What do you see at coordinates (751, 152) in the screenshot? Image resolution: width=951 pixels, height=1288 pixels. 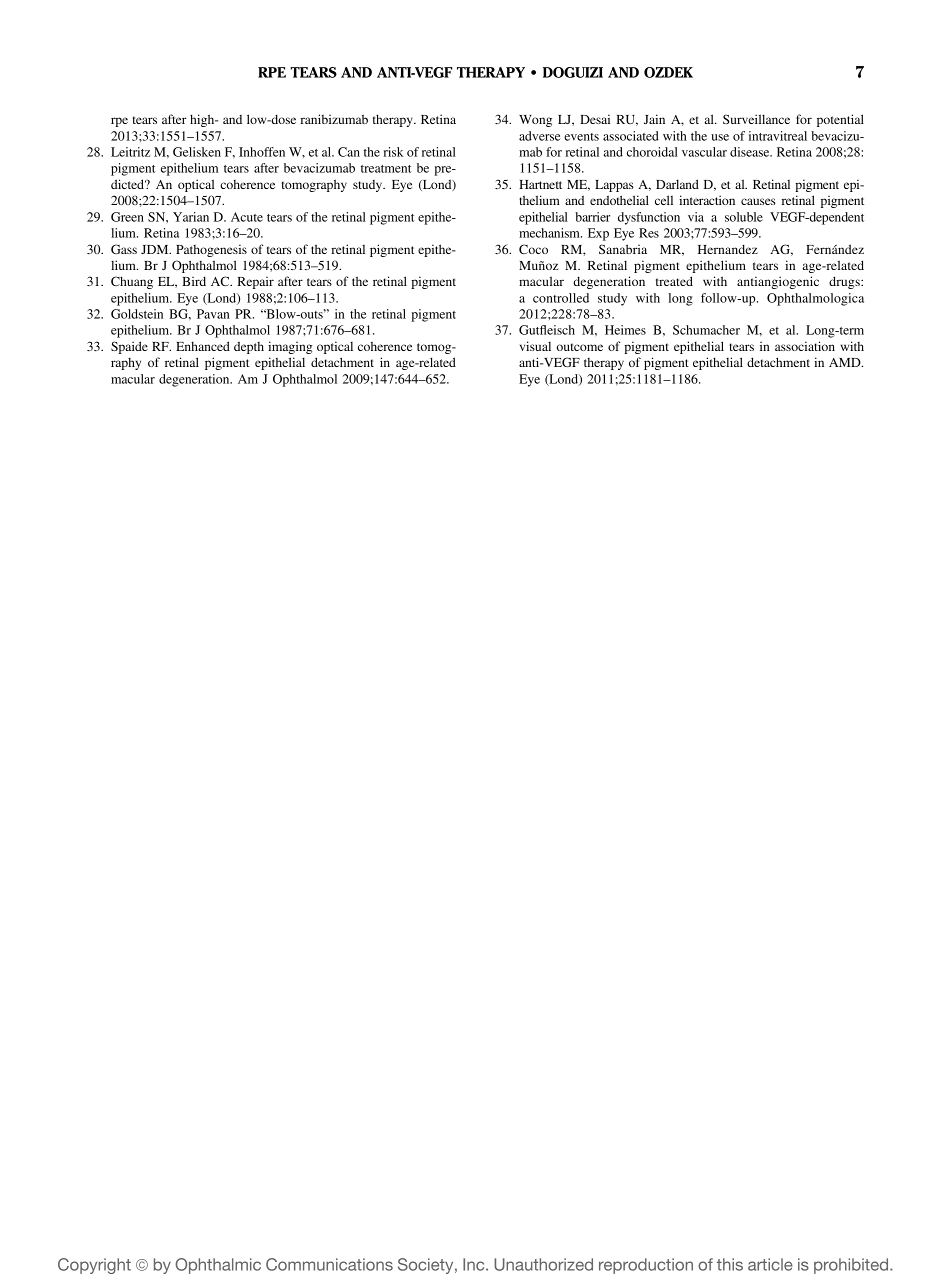 I see `disease` at bounding box center [751, 152].
